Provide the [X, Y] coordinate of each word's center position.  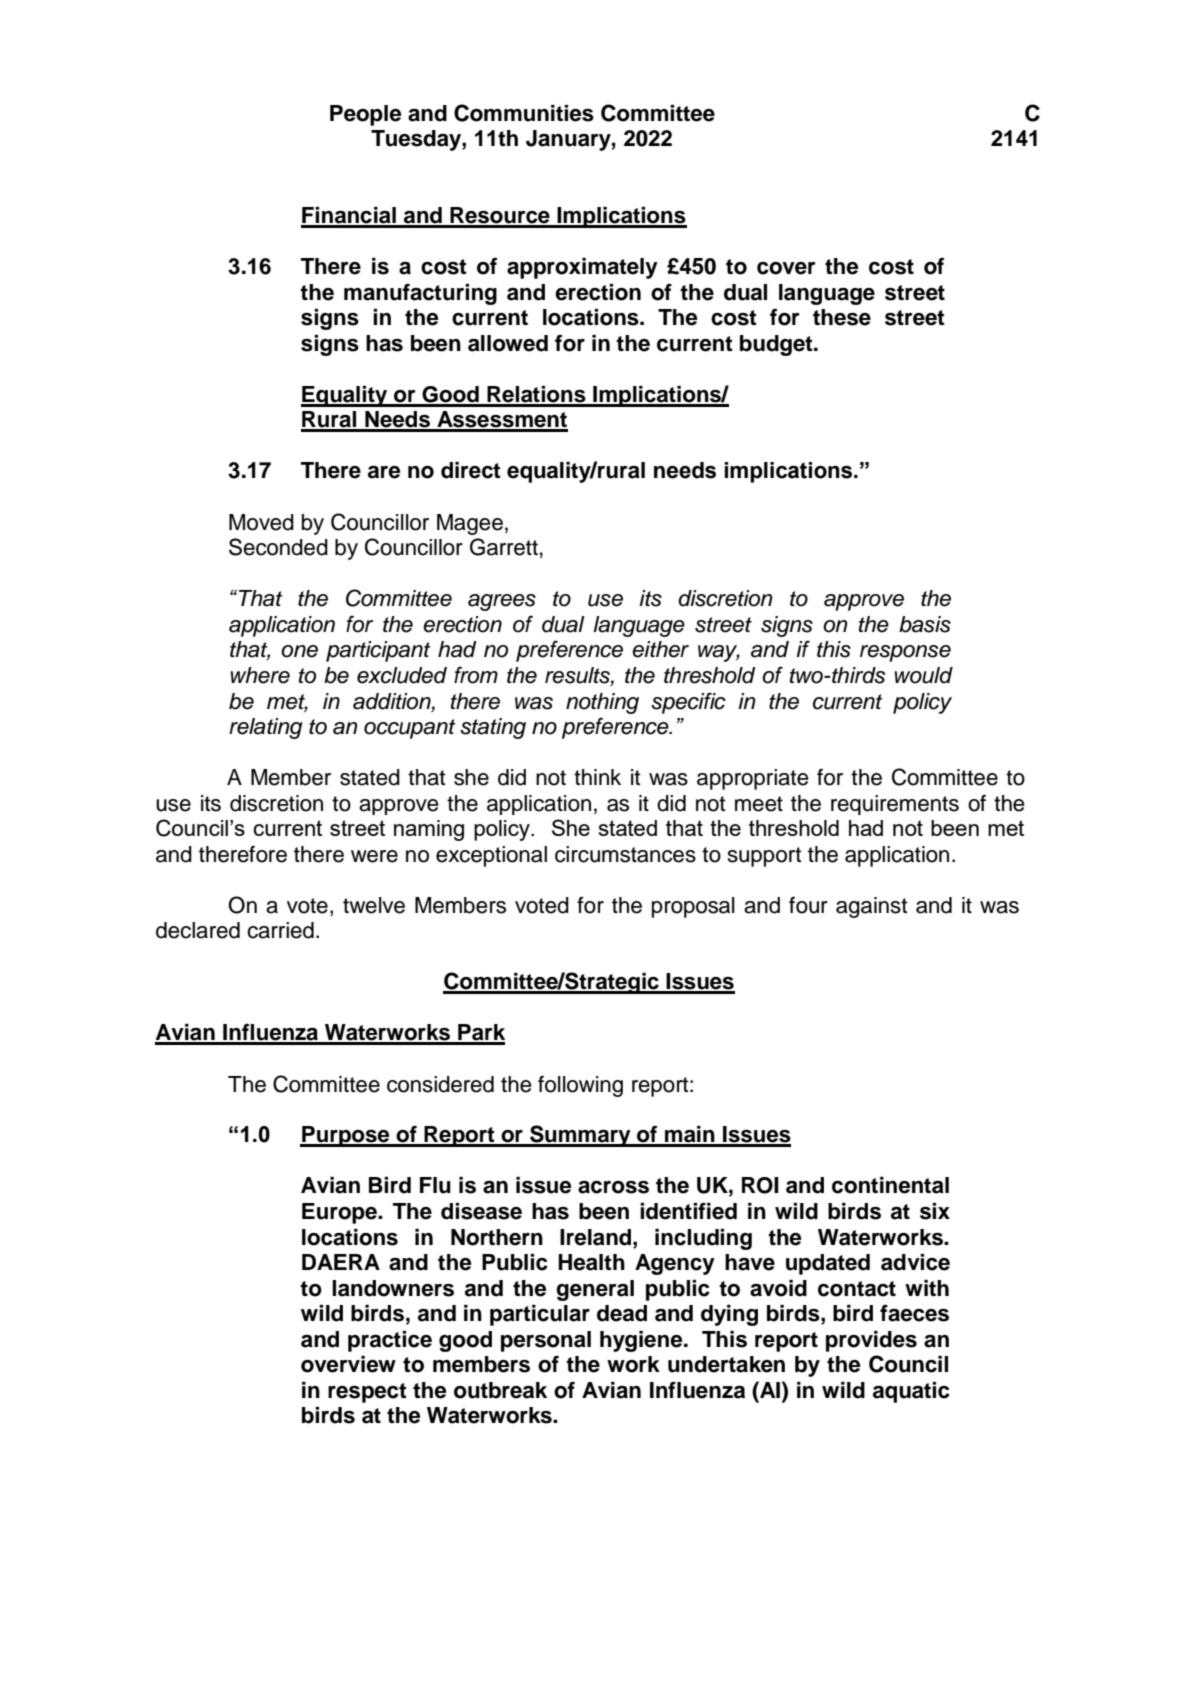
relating [266, 728]
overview [348, 1364]
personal [546, 1341]
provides [871, 1341]
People [365, 115]
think [597, 777]
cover [786, 268]
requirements [895, 805]
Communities [524, 113]
